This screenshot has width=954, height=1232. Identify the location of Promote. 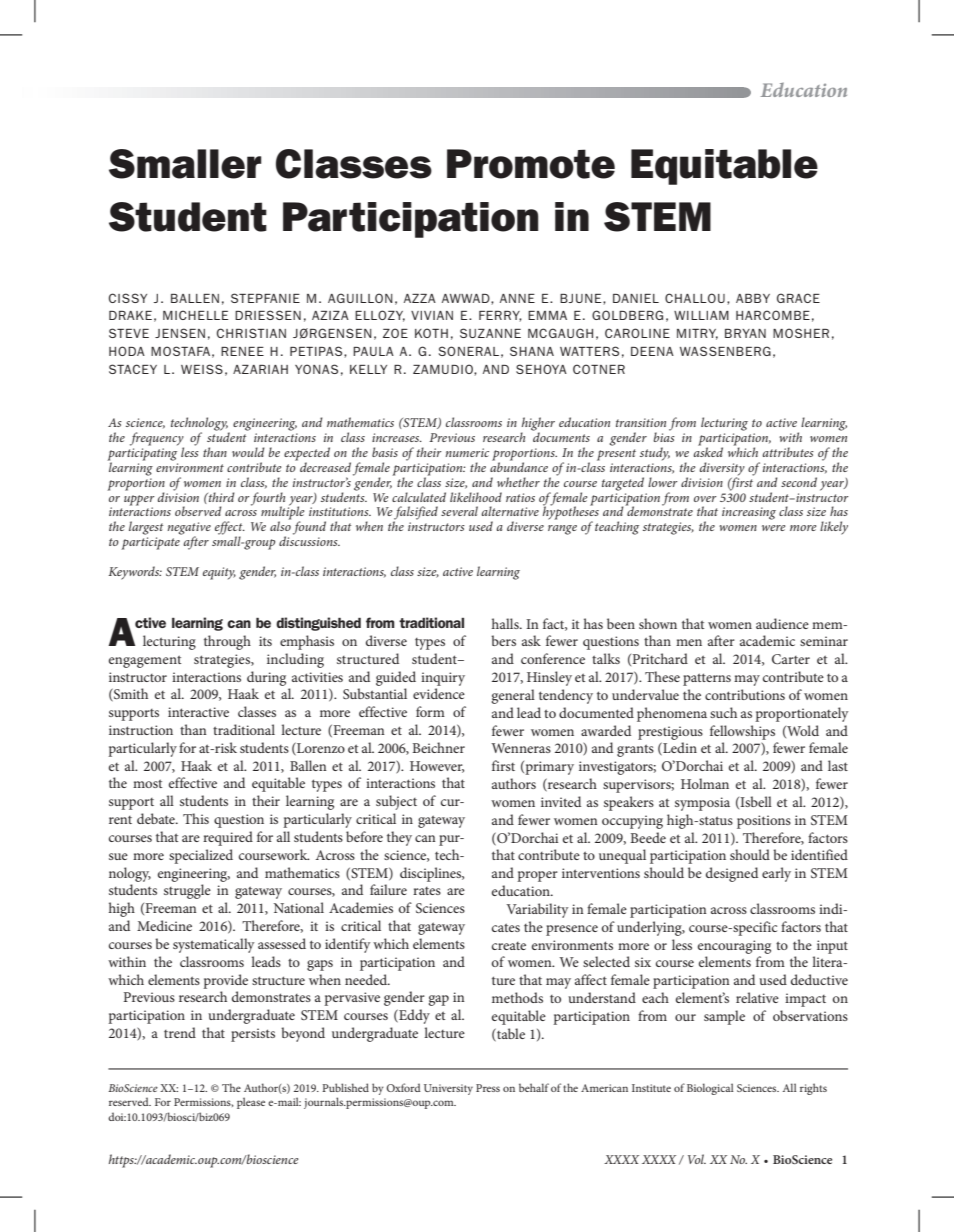
(531, 164).
